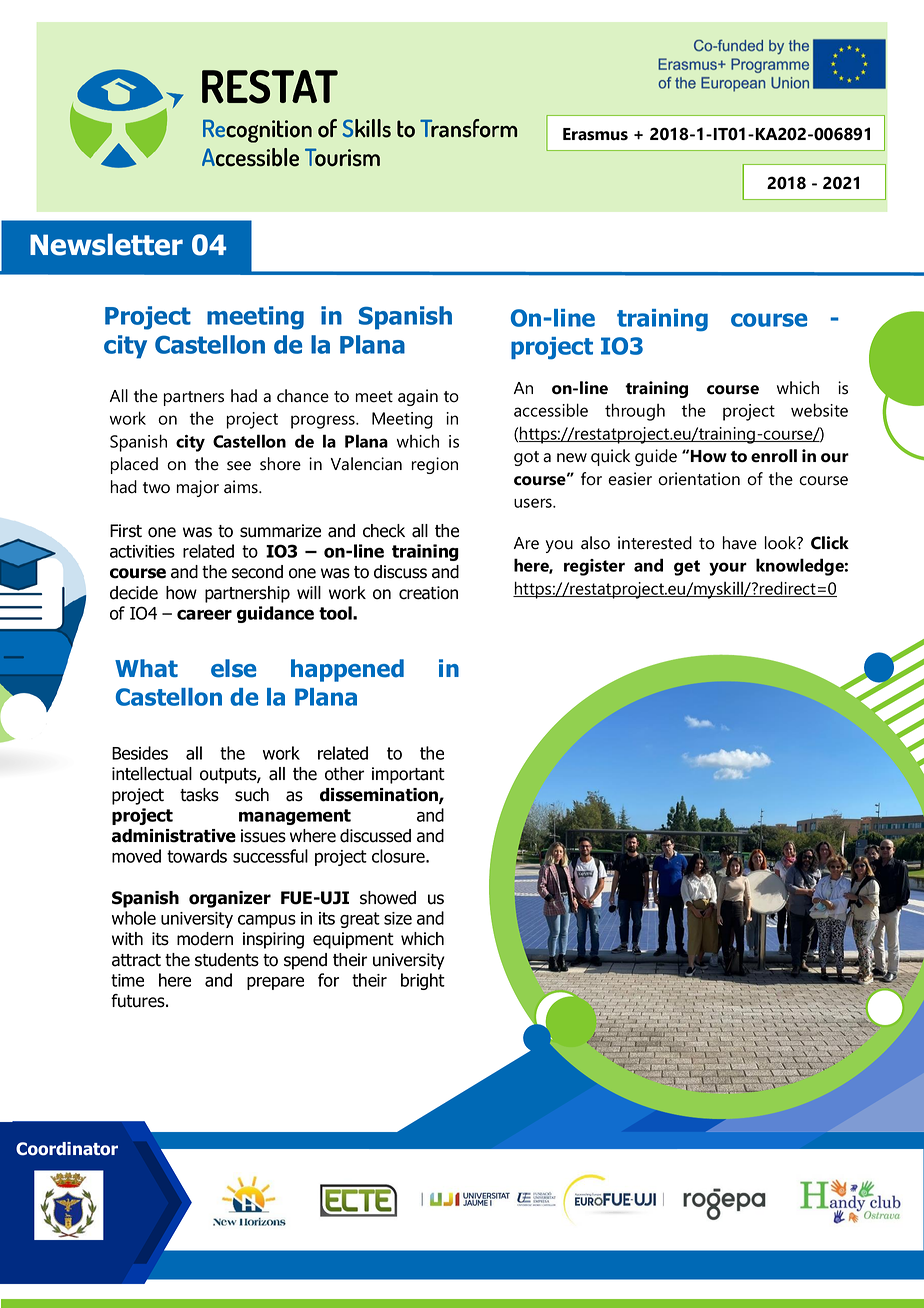 The height and width of the image is (1308, 924). I want to click on get, so click(687, 568).
